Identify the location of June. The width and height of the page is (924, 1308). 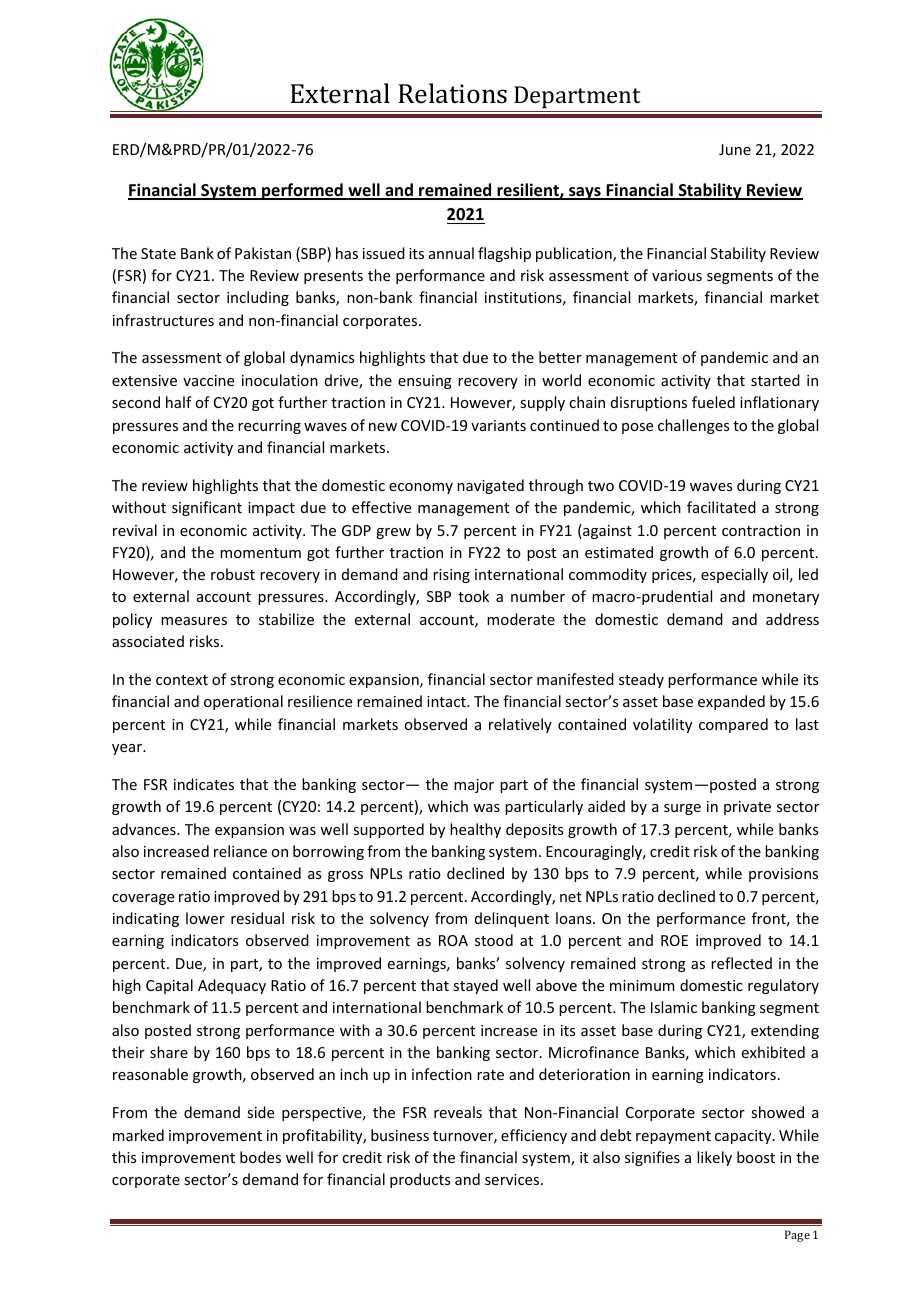
(735, 149).
